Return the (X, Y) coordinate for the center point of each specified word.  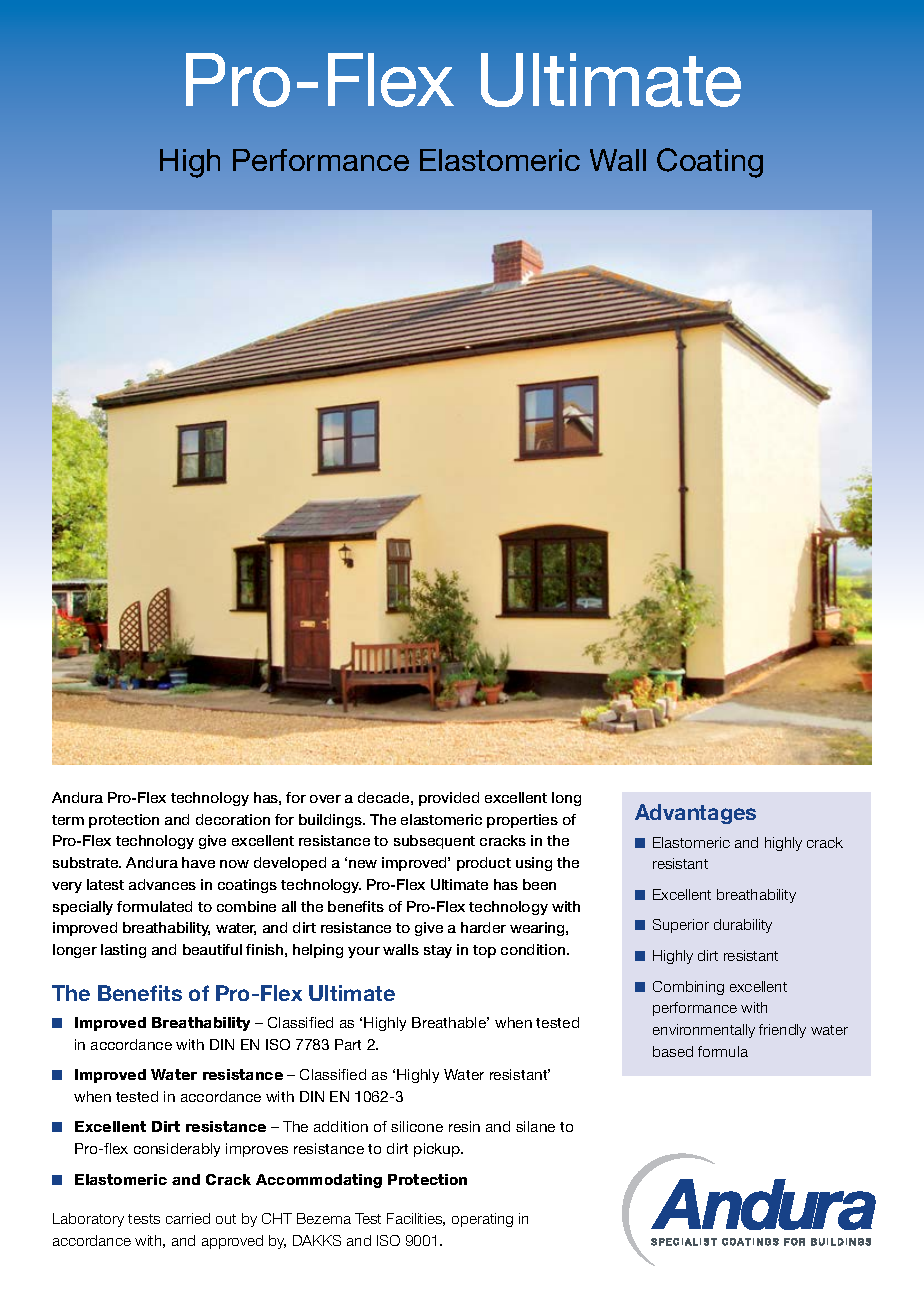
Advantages (695, 814)
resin (464, 1126)
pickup (438, 1150)
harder (483, 927)
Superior (681, 926)
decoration (233, 819)
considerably (177, 1150)
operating (482, 1220)
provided (449, 799)
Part (348, 1044)
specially (83, 908)
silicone (417, 1126)
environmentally (704, 1031)
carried (188, 1218)
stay (438, 951)
